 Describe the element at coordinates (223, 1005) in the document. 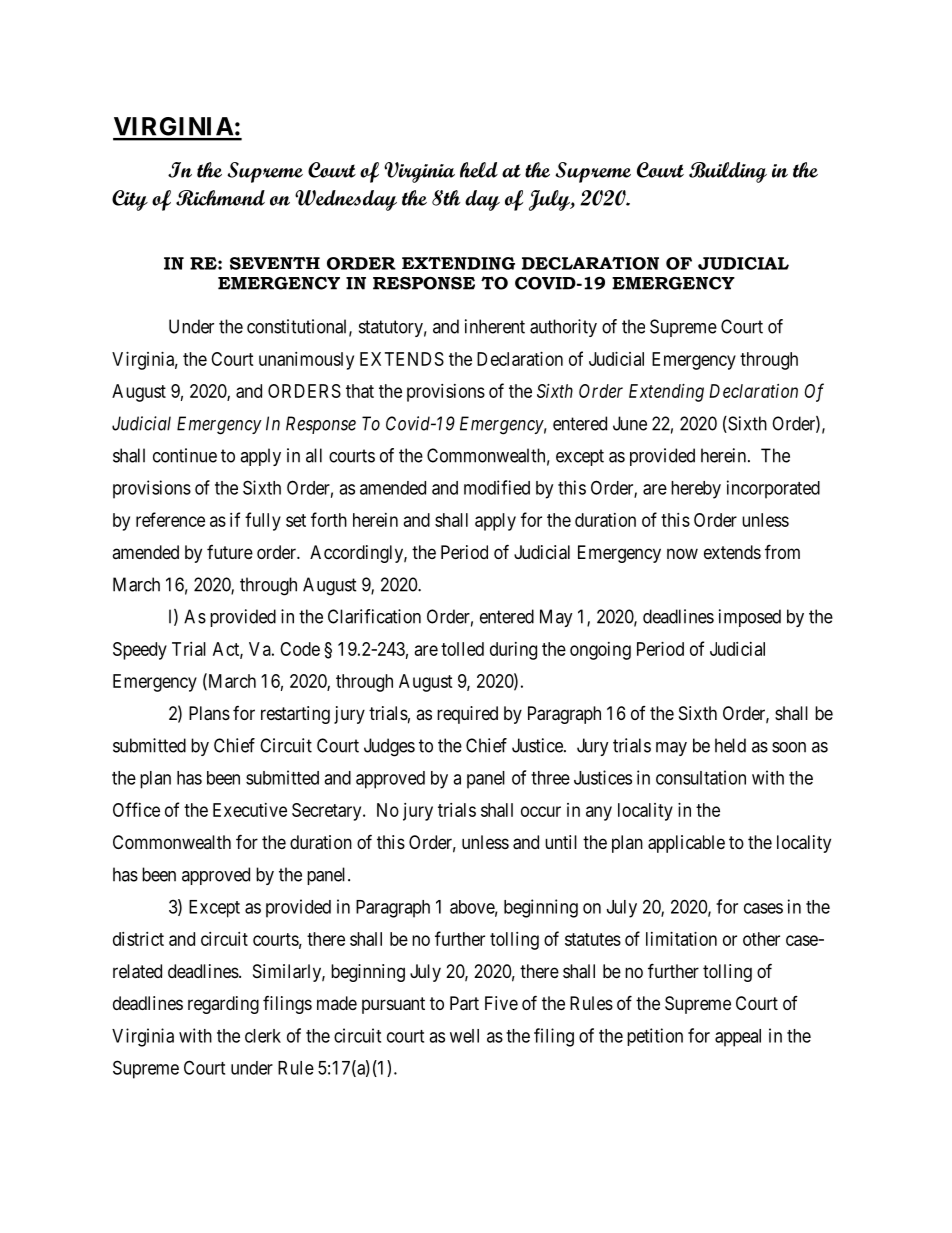

I see `regarding` at that location.
